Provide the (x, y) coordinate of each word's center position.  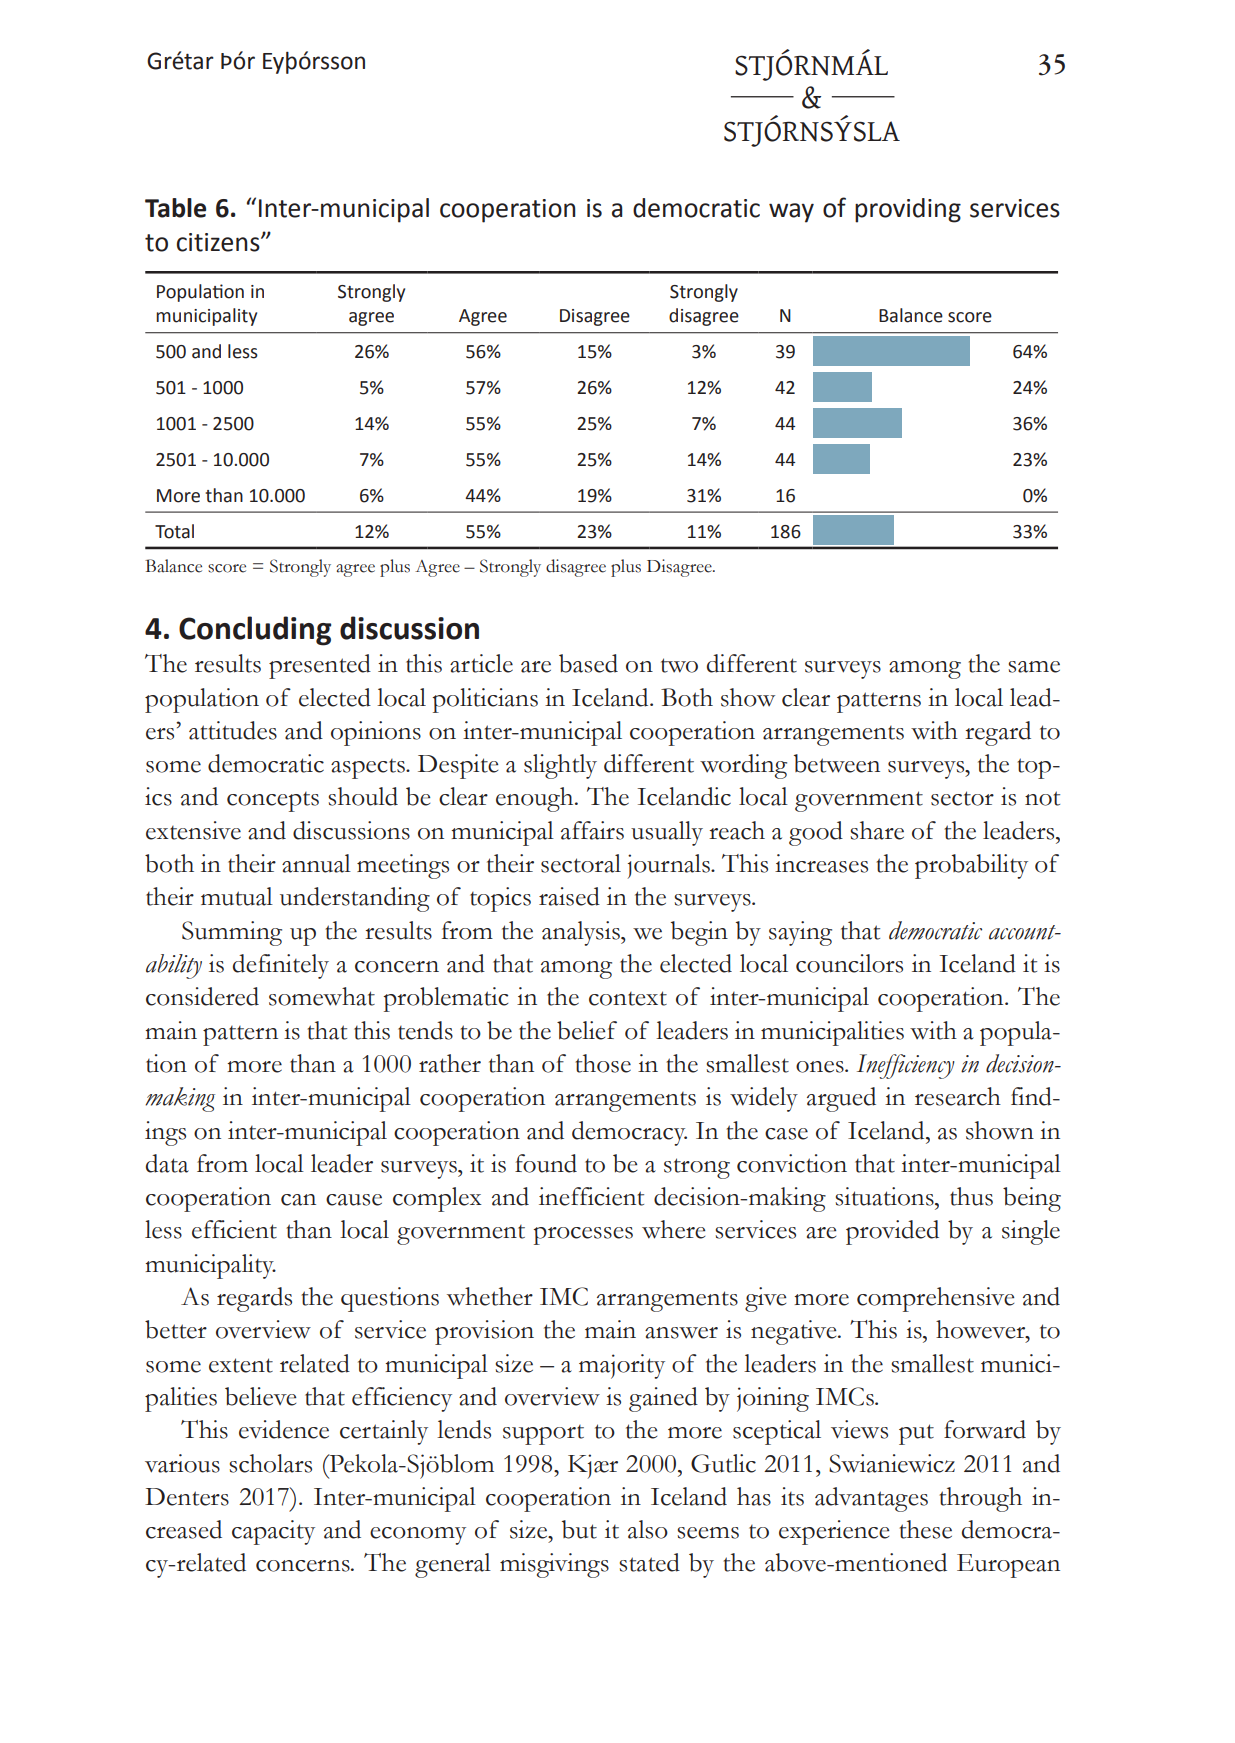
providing (908, 210)
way (791, 213)
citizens (219, 242)
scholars (270, 1463)
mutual (237, 896)
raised (569, 896)
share (877, 830)
